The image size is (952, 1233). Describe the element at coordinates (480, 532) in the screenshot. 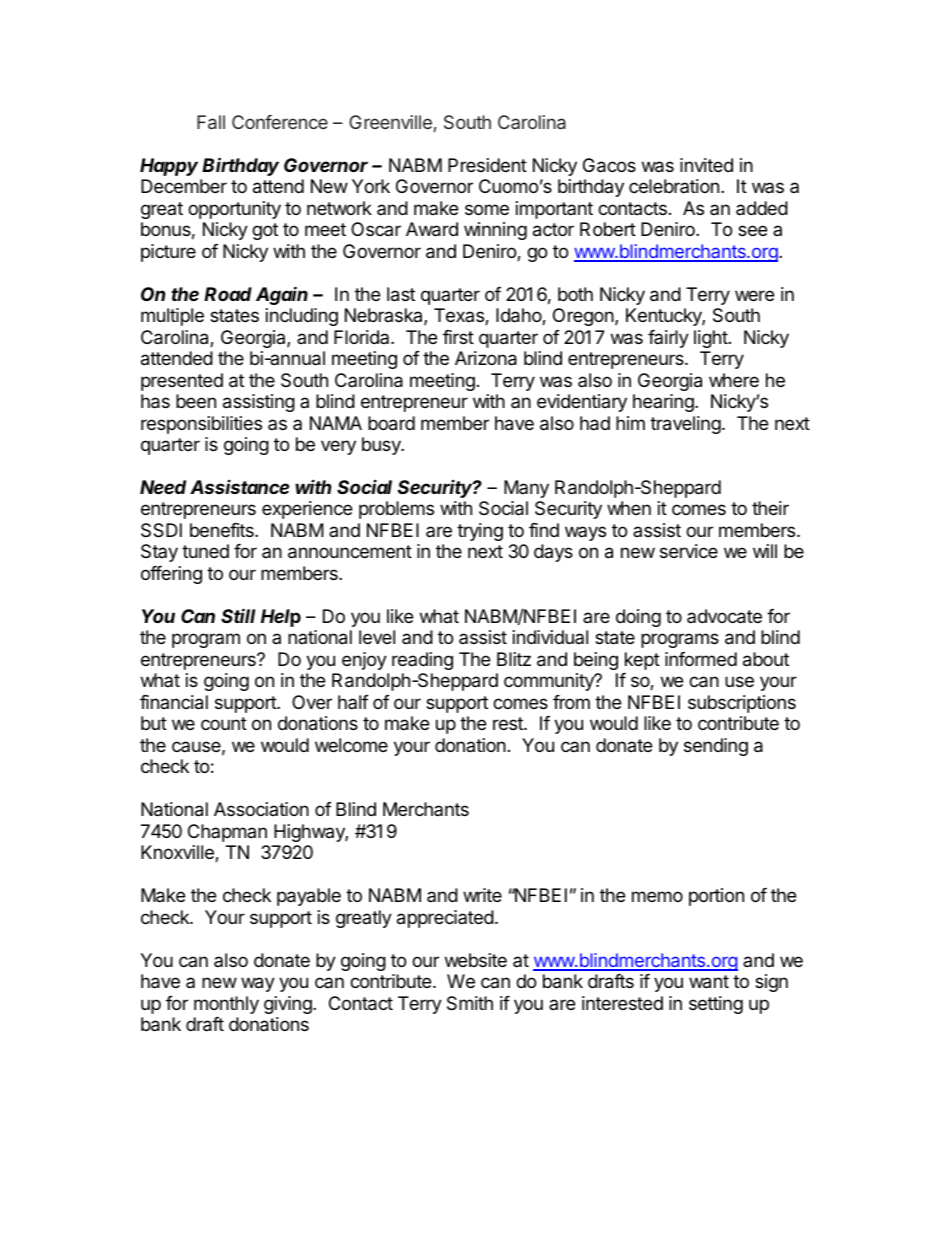

I see `trying` at that location.
